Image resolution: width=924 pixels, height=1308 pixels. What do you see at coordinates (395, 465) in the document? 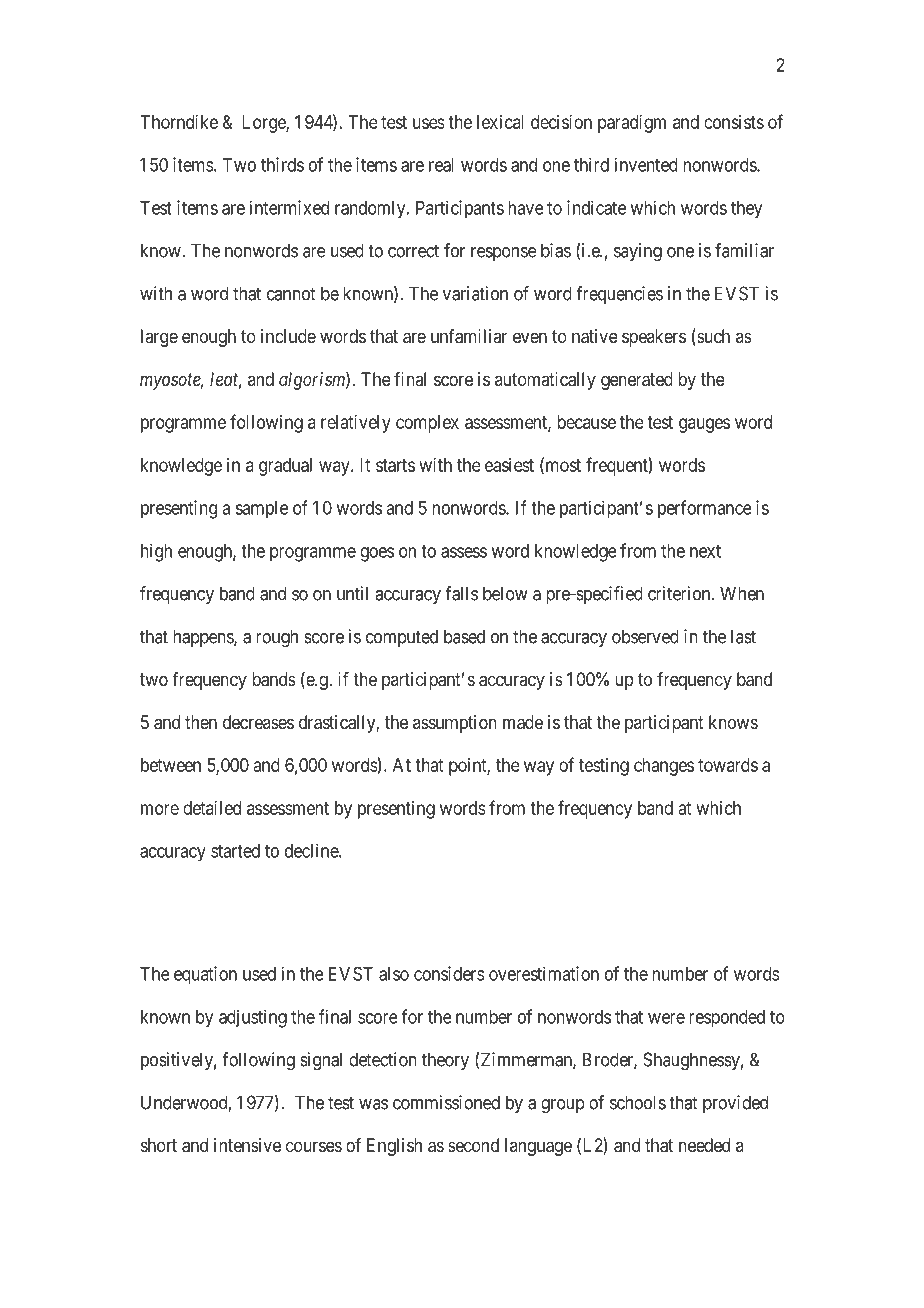
I see `starts` at bounding box center [395, 465].
